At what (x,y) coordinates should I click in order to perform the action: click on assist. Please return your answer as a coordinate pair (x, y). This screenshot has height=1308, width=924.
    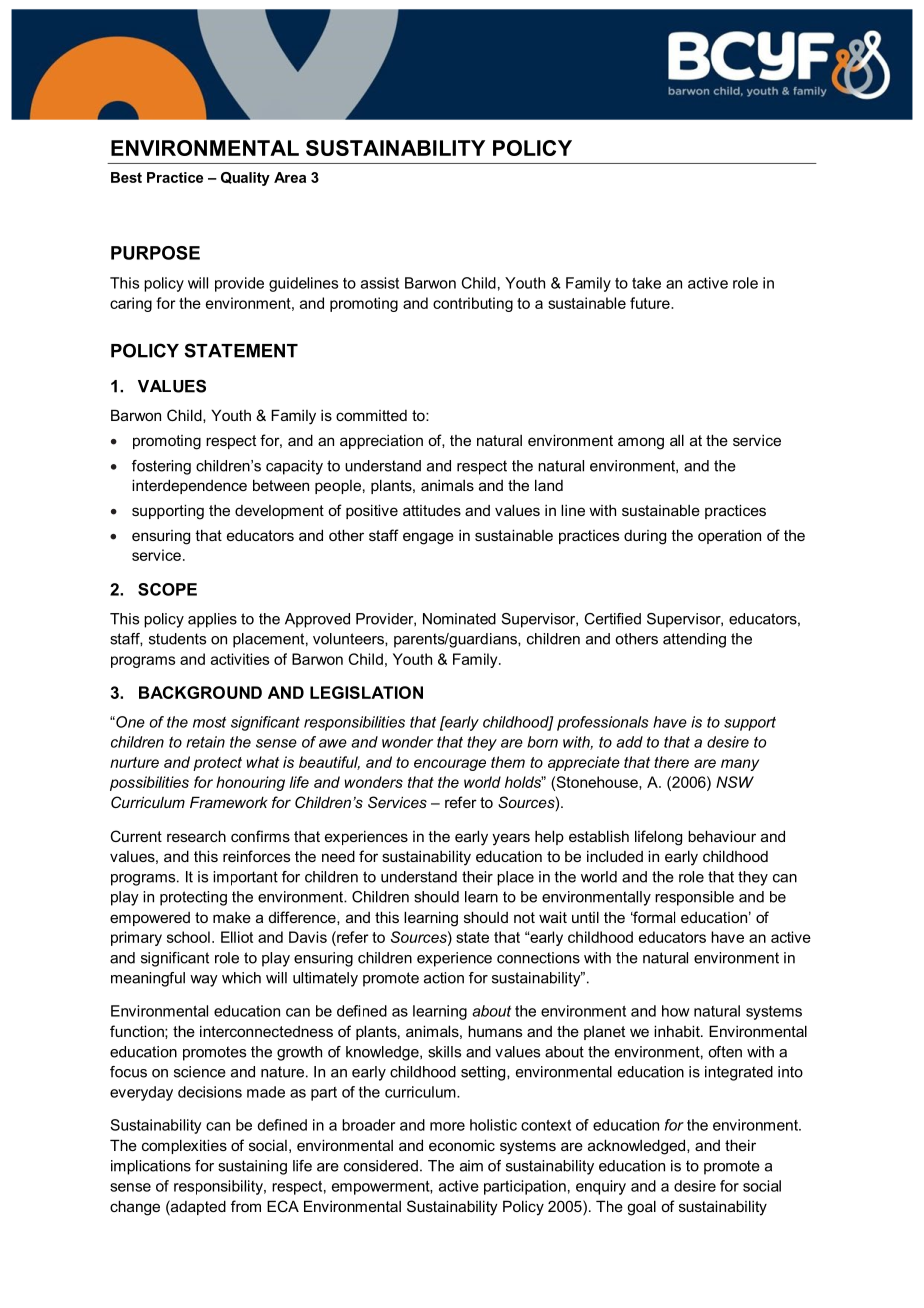
    Looking at the image, I should click on (380, 283).
